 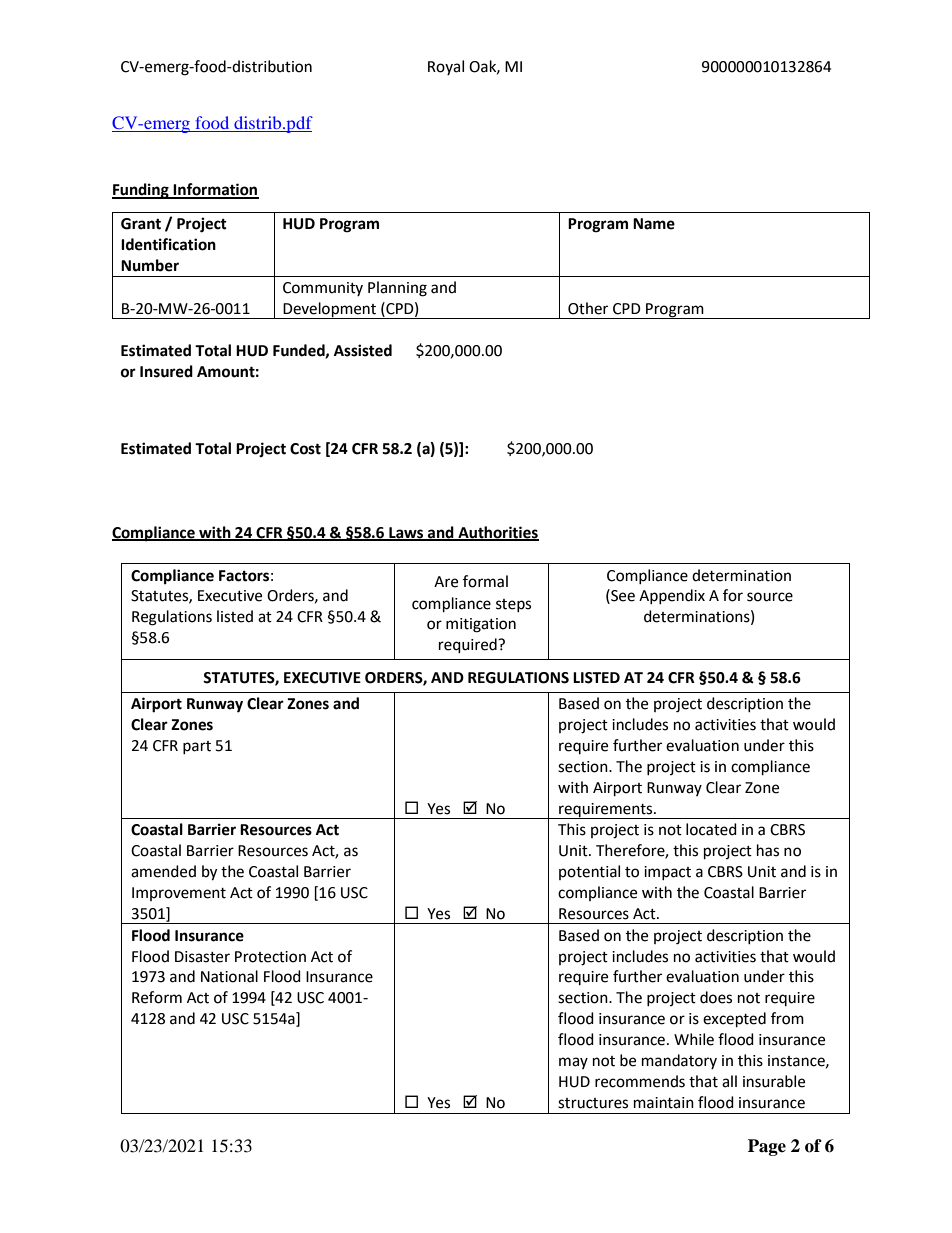 What do you see at coordinates (179, 894) in the screenshot?
I see `Improvement` at bounding box center [179, 894].
